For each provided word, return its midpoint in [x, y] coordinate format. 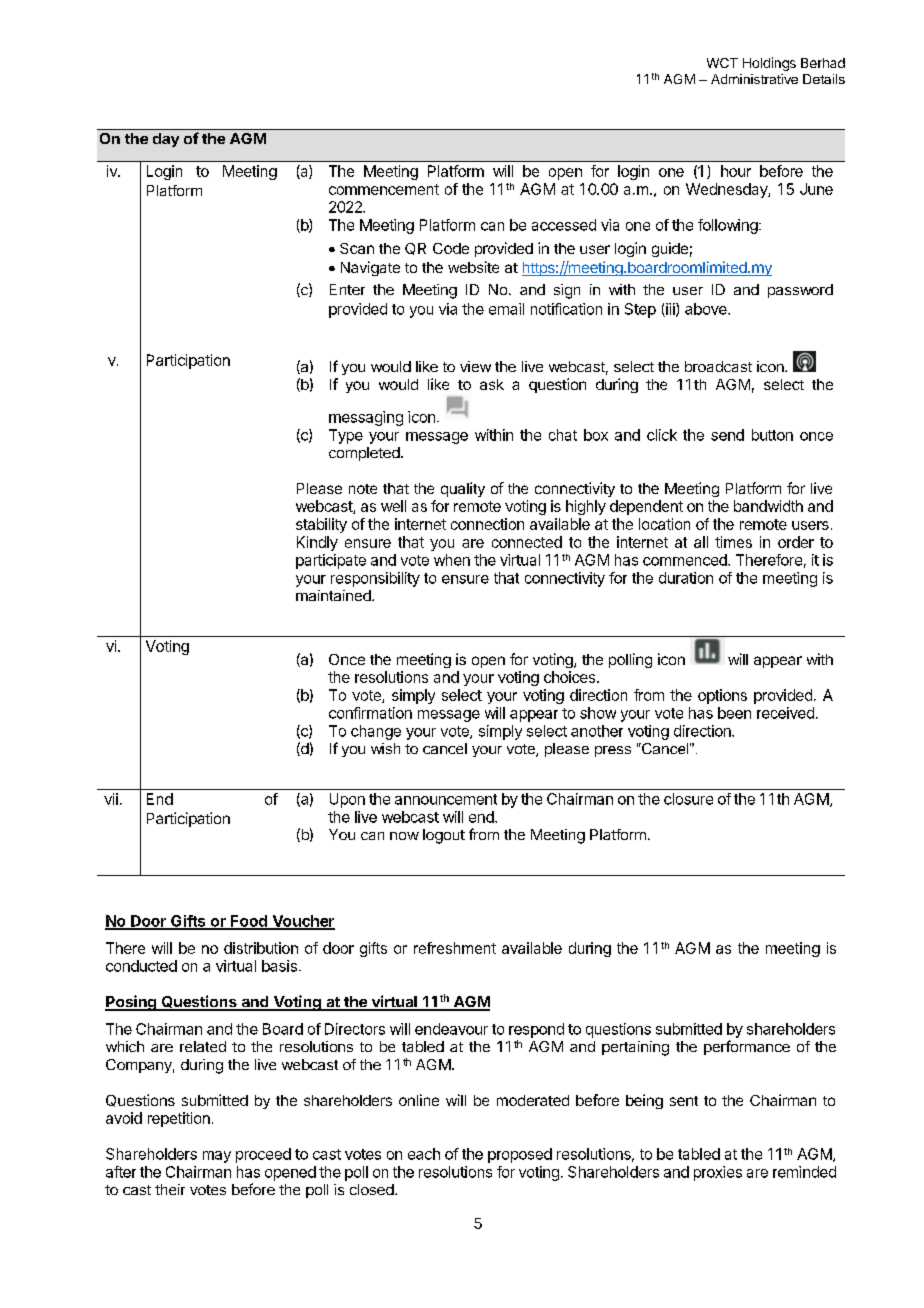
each [424, 1154]
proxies [718, 1173]
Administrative [754, 79]
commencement [384, 189]
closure [688, 799]
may [217, 1157]
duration [686, 578]
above [707, 309]
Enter [347, 289]
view [475, 366]
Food [249, 922]
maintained [334, 595]
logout [444, 836]
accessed [564, 225]
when [452, 560]
